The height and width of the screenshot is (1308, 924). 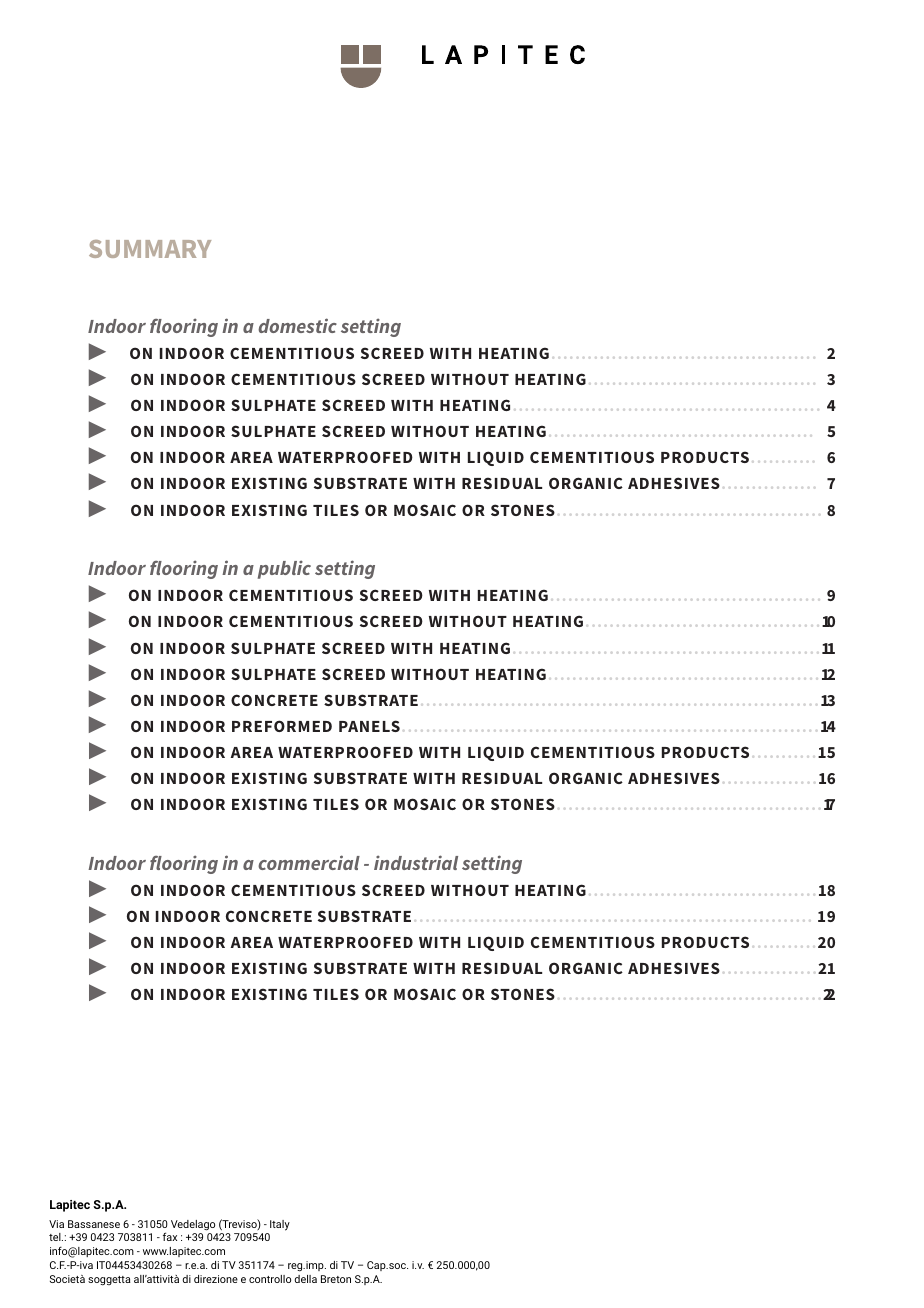 What do you see at coordinates (280, 1225) in the screenshot?
I see `Italy` at bounding box center [280, 1225].
